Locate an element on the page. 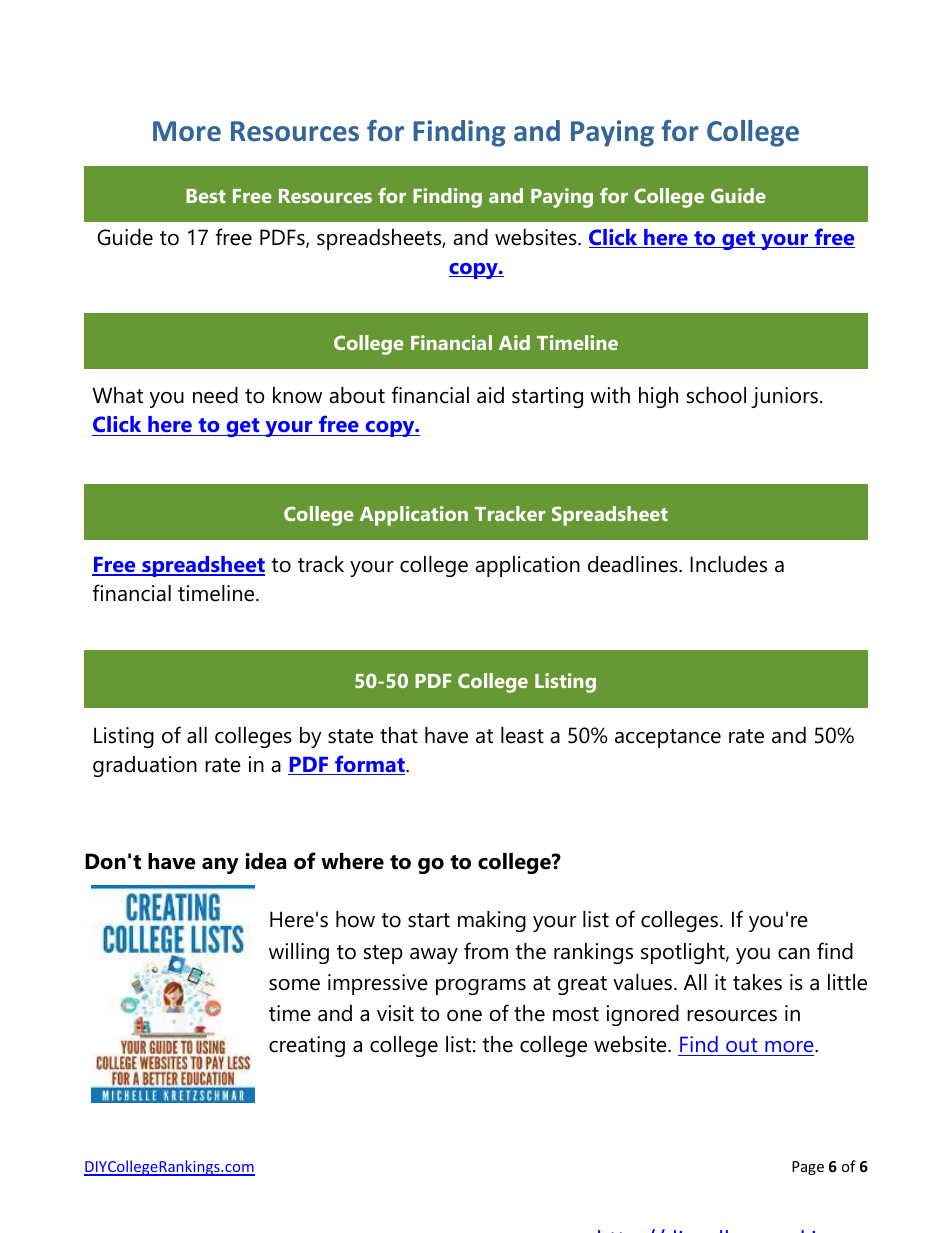 Image resolution: width=952 pixels, height=1233 pixels. Best is located at coordinates (206, 196).
